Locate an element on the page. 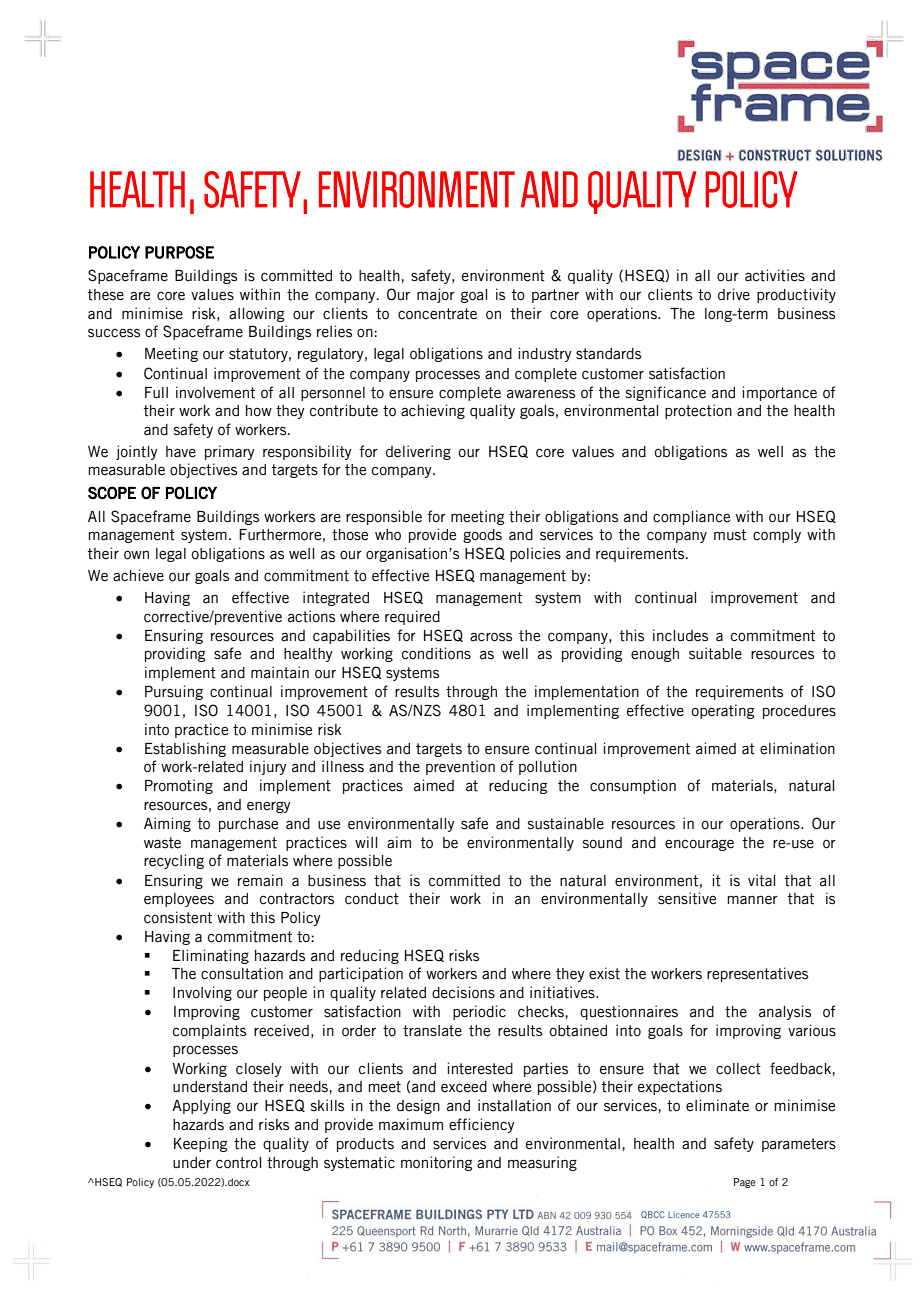  Pursuing is located at coordinates (174, 692).
